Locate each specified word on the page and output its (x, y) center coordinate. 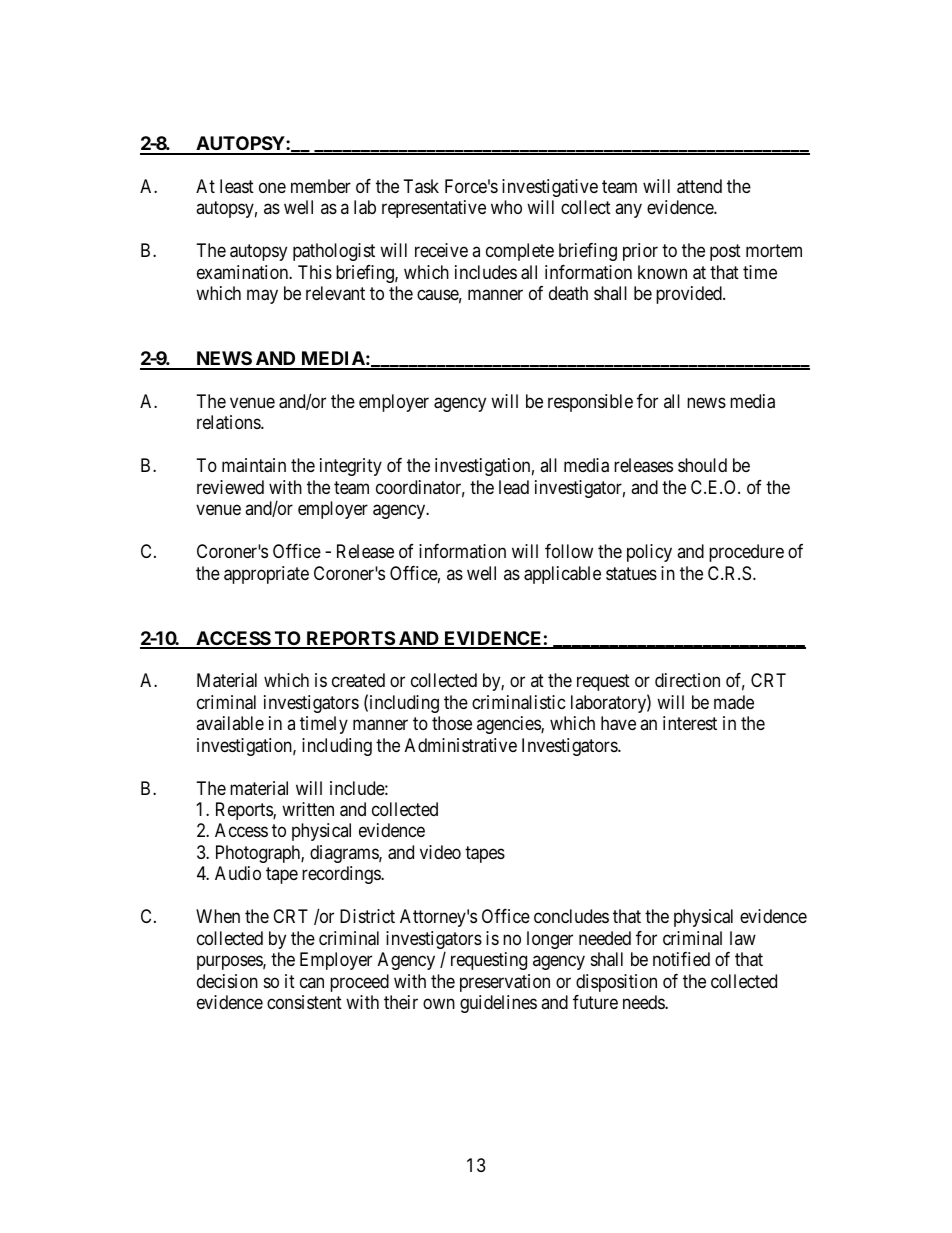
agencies (509, 725)
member (321, 186)
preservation (505, 983)
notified (681, 959)
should (702, 465)
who (506, 207)
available (230, 723)
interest (690, 723)
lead (514, 487)
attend (699, 186)
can (312, 982)
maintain (254, 465)
